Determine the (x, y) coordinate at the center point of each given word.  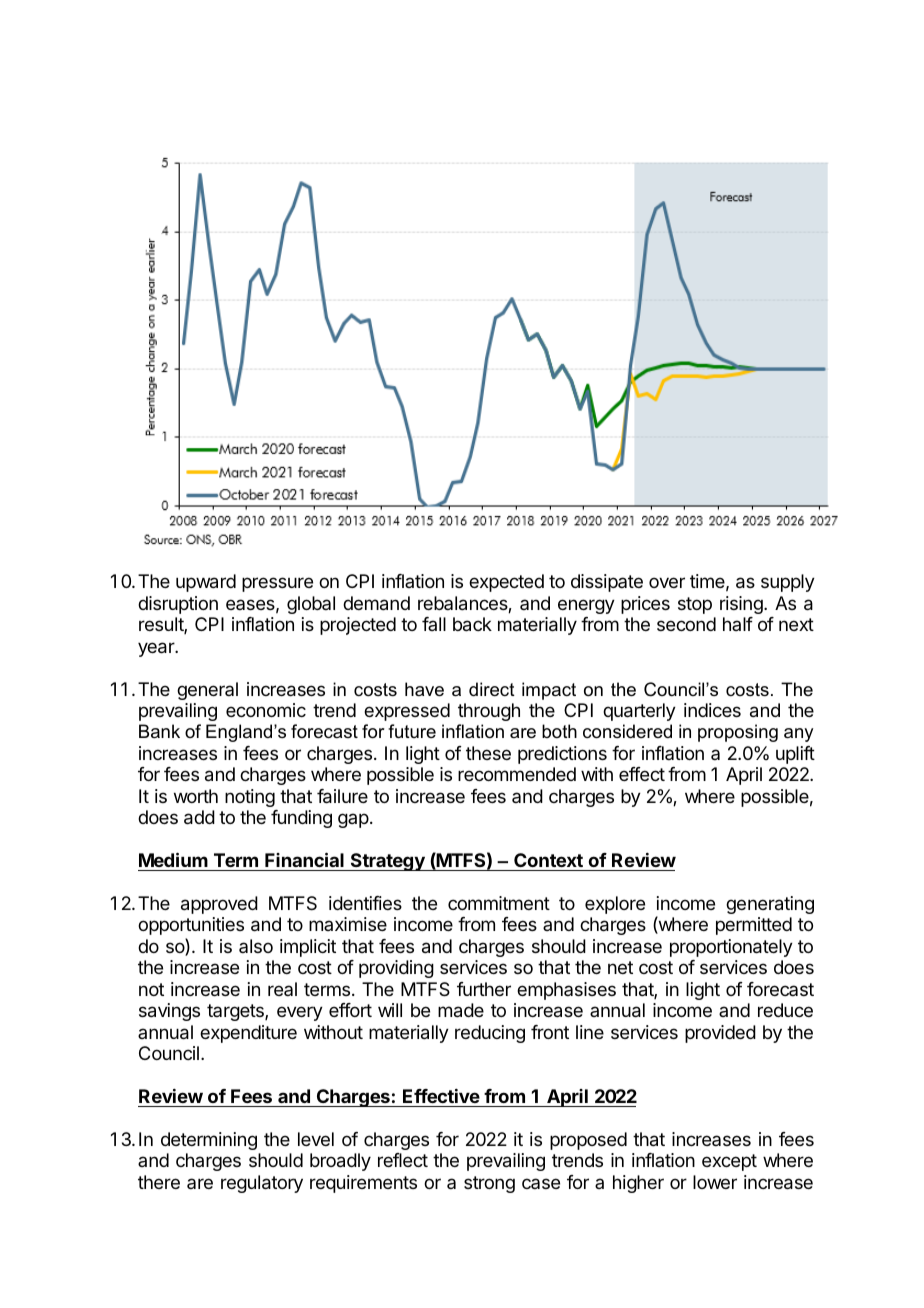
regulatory (262, 1184)
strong (489, 1184)
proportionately (731, 948)
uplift (795, 755)
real (282, 989)
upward (206, 583)
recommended (517, 774)
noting (250, 798)
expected (506, 583)
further (484, 989)
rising (742, 605)
